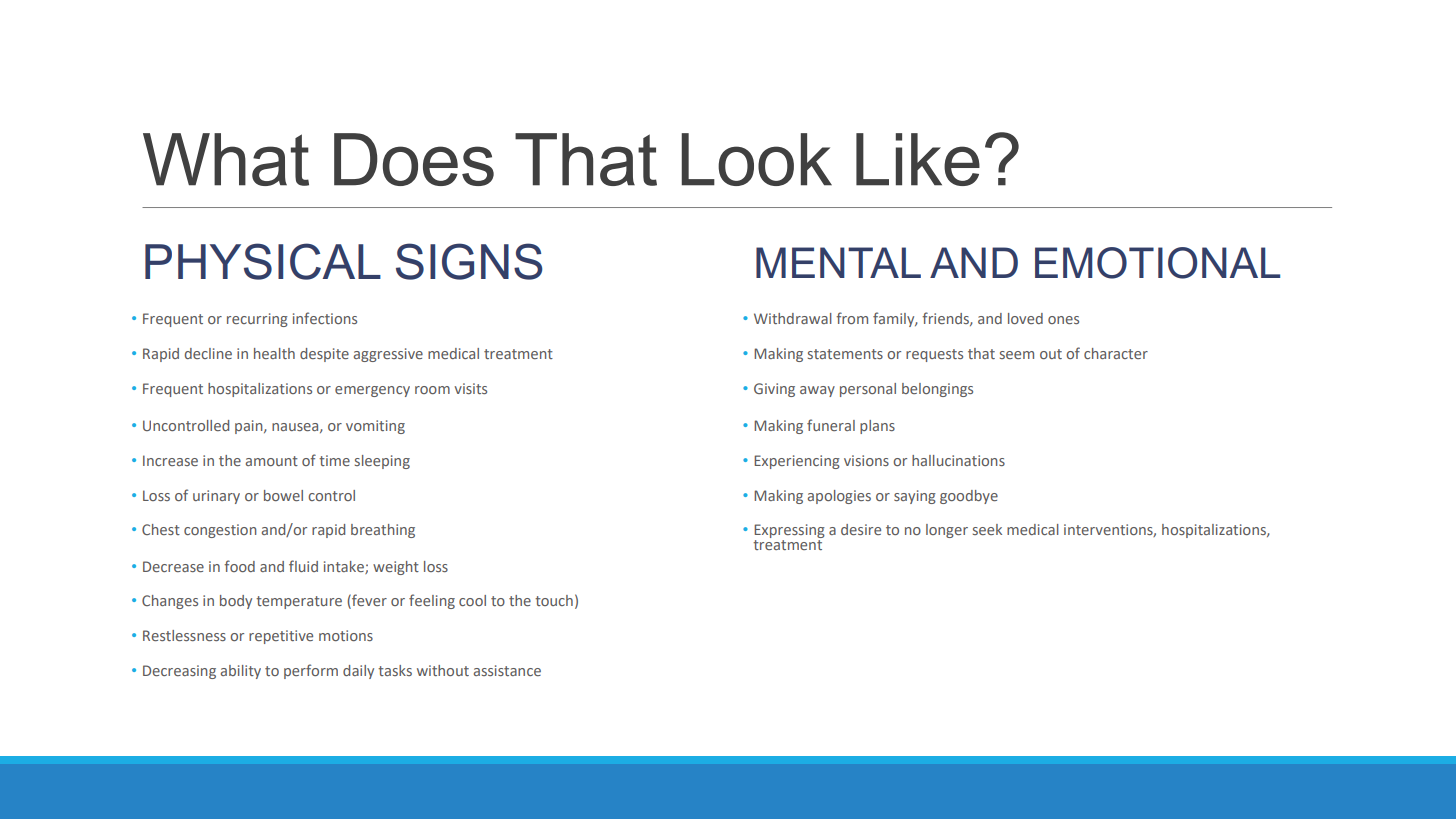 Image resolution: width=1456 pixels, height=819 pixels. What do you see at coordinates (250, 427) in the page?
I see `pain` at bounding box center [250, 427].
